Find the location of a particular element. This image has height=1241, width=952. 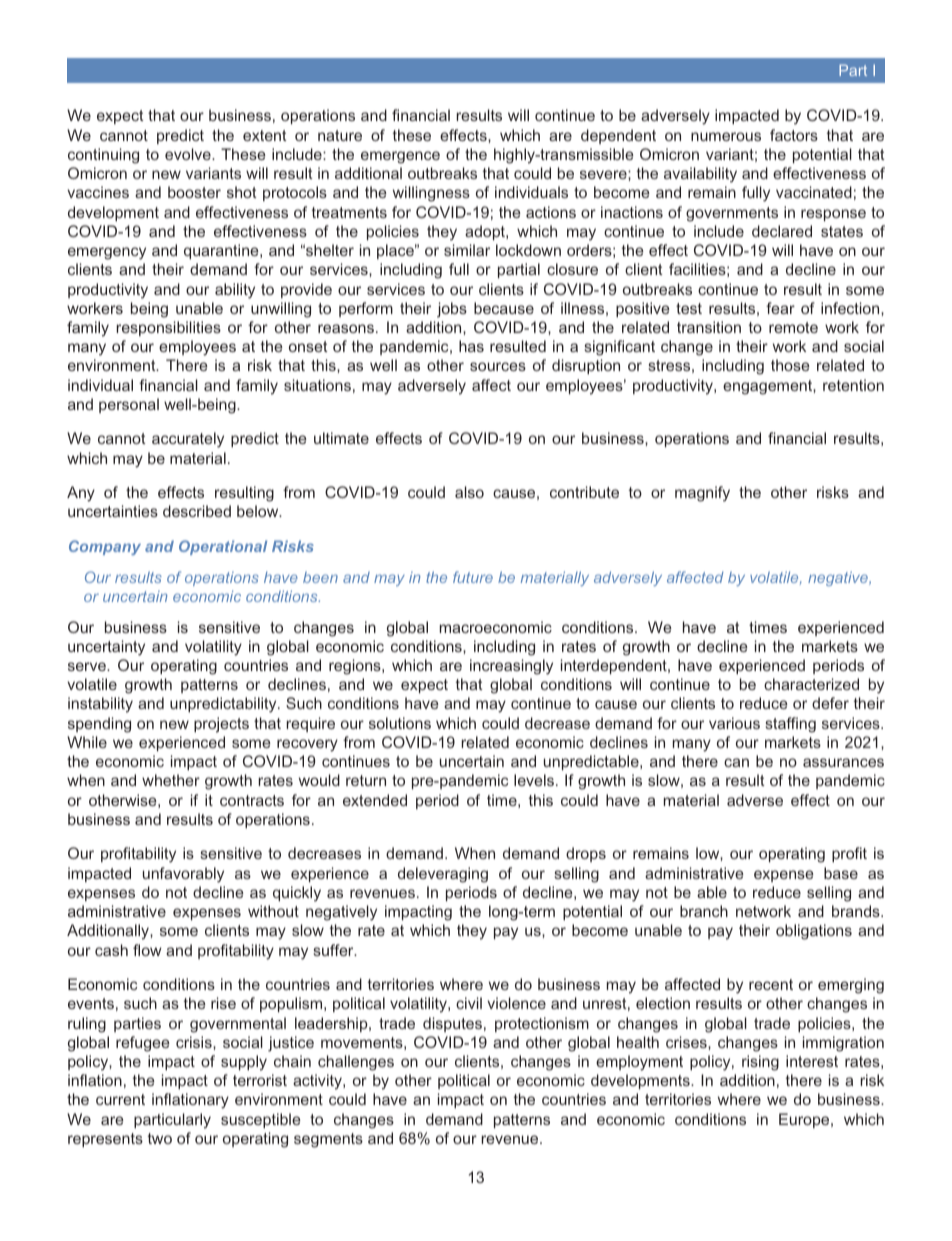

emergence is located at coordinates (400, 157).
